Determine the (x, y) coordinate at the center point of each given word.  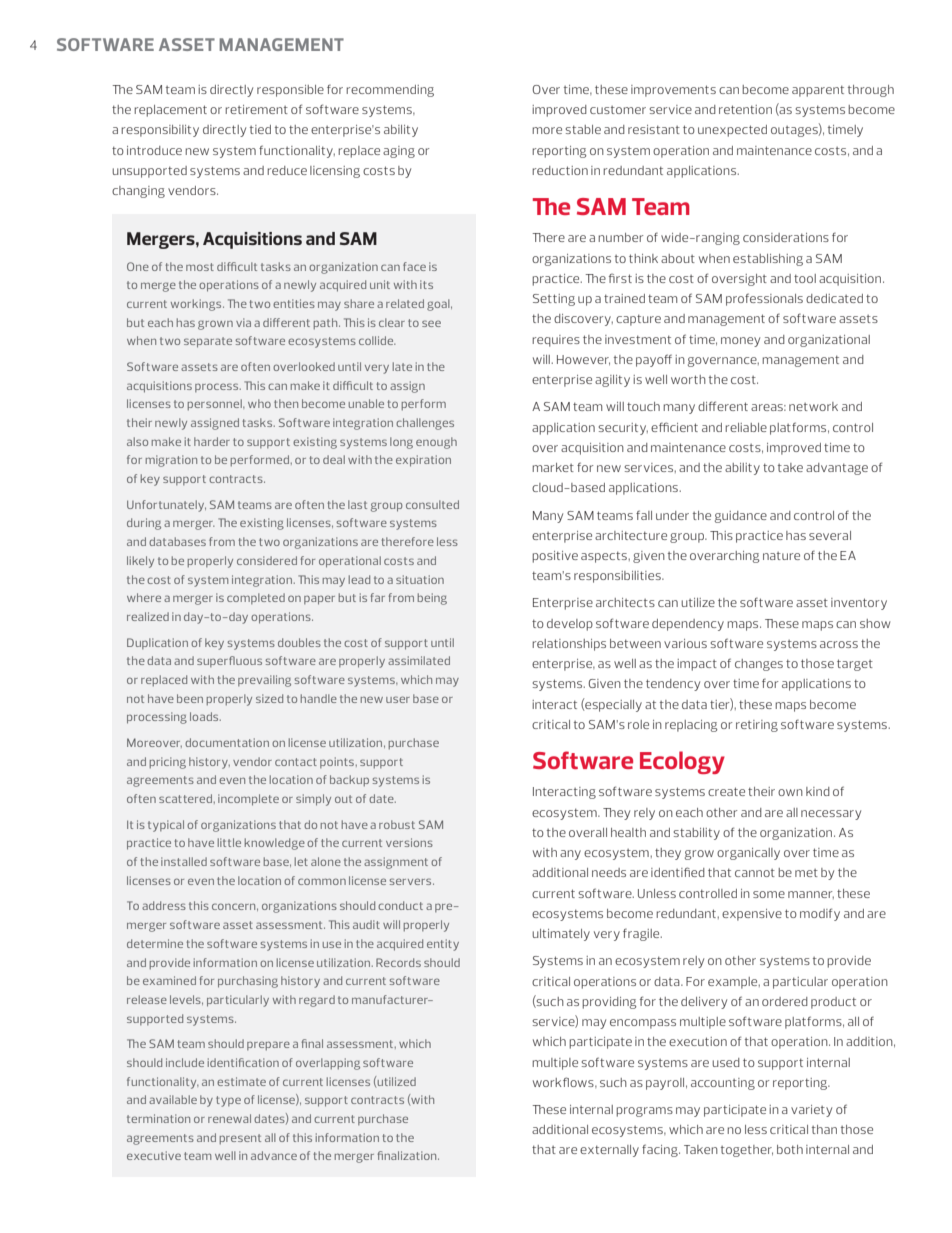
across (839, 644)
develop (570, 625)
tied (260, 129)
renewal (229, 1118)
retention (745, 109)
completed (256, 598)
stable (583, 129)
